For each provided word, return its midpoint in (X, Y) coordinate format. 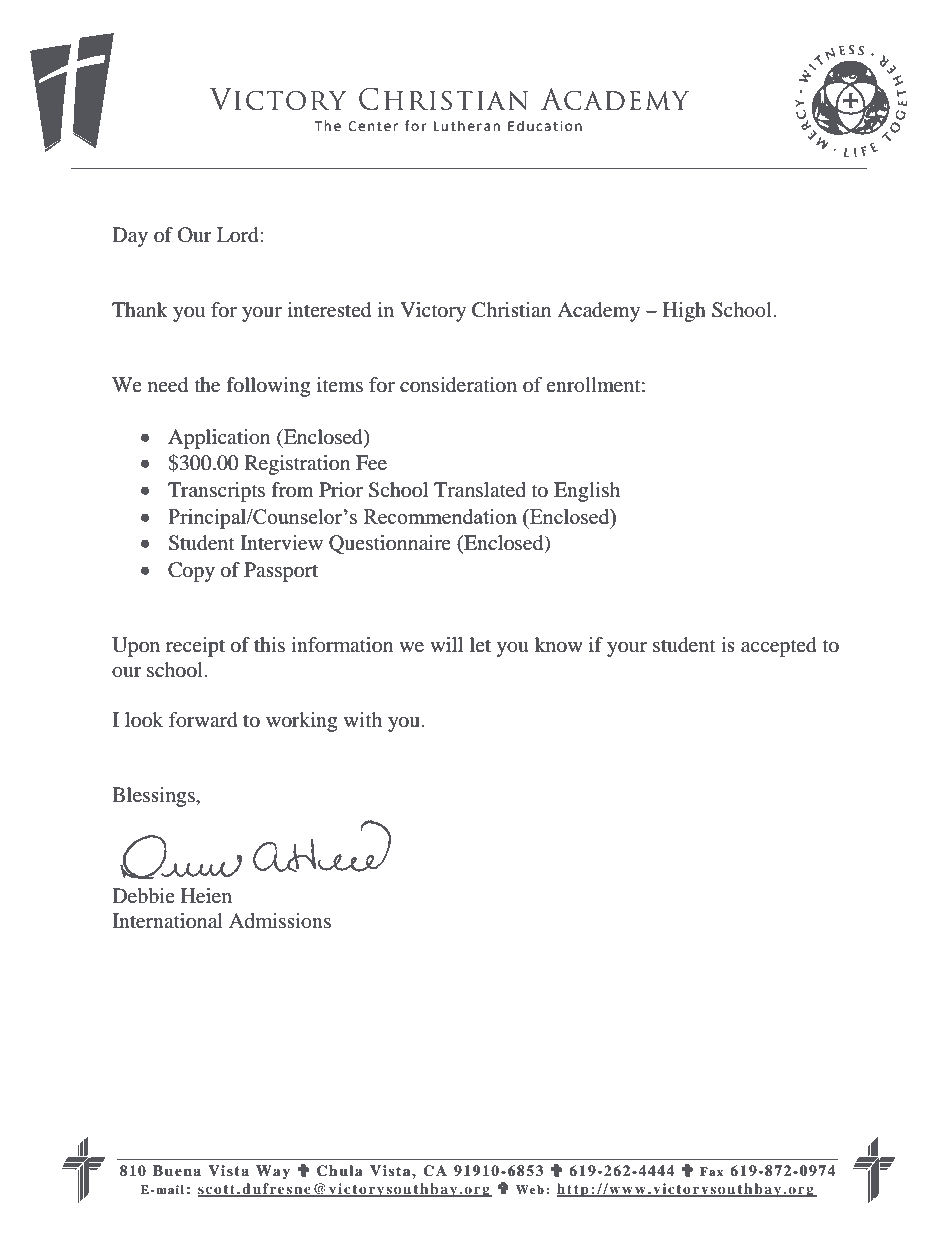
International (167, 921)
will (446, 644)
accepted (779, 647)
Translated (480, 490)
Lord (239, 235)
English (587, 492)
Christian (511, 310)
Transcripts (216, 492)
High (684, 312)
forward (203, 720)
